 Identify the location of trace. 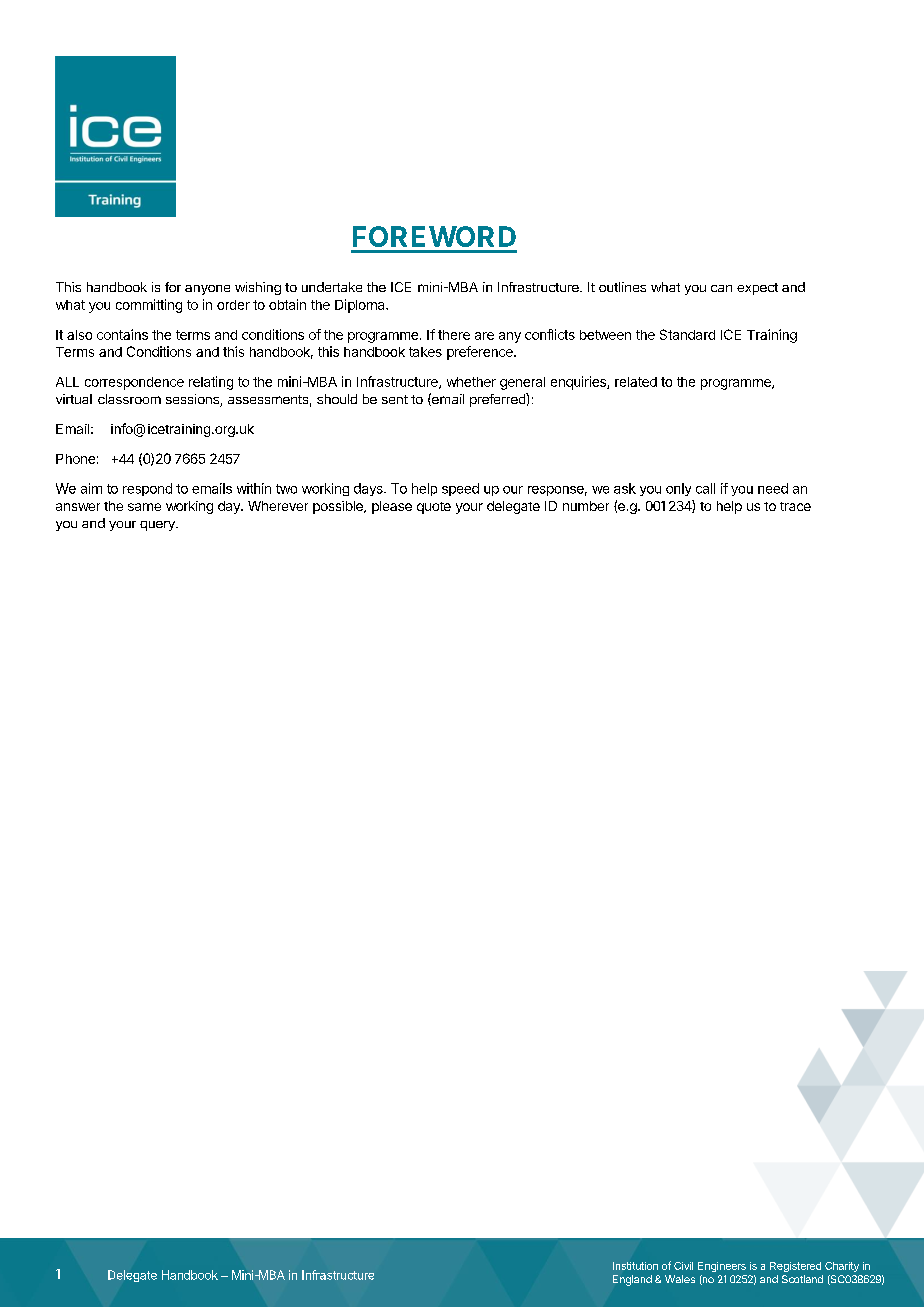
(795, 506).
